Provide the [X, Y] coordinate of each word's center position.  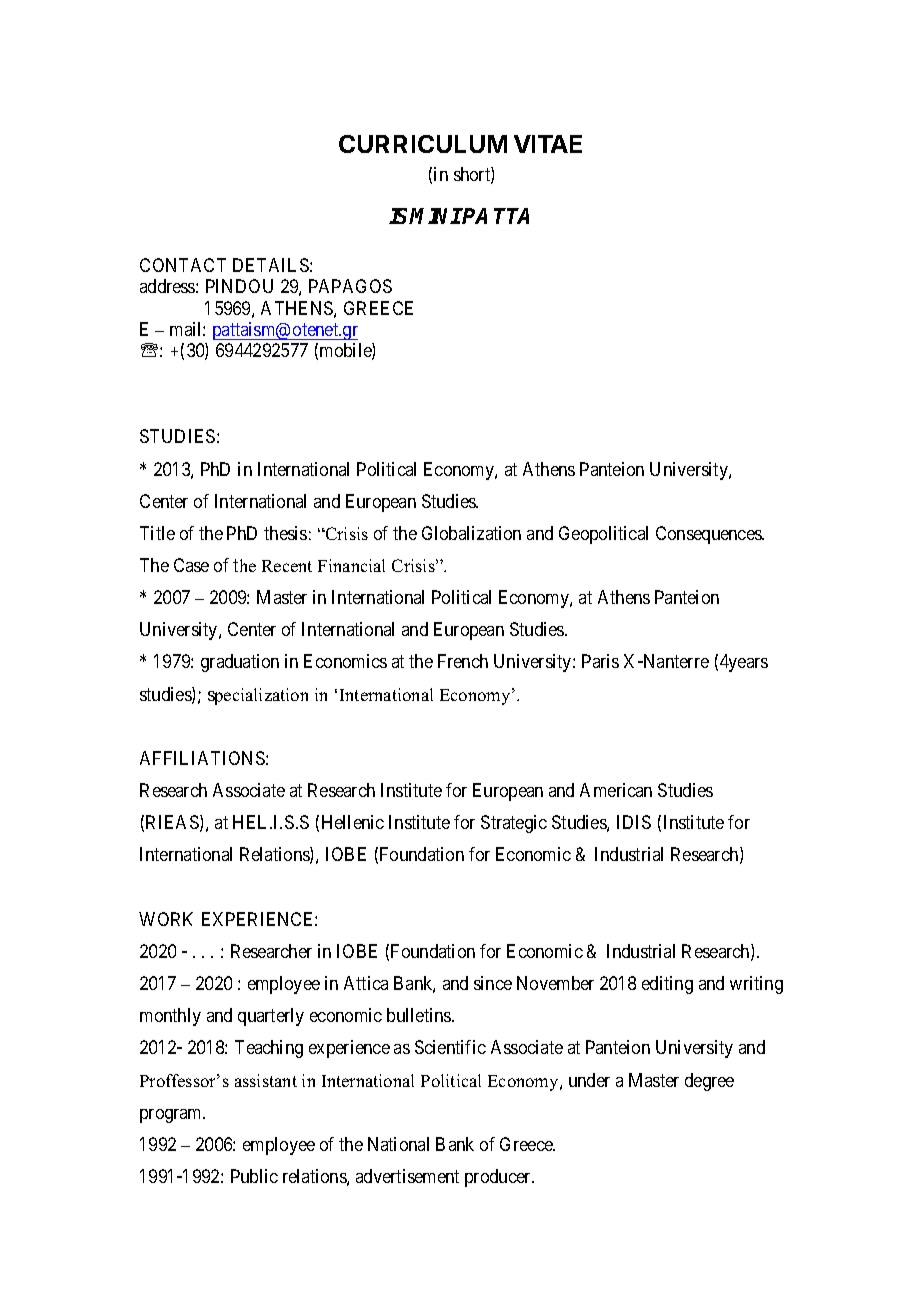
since [493, 983]
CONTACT [183, 265]
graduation [240, 663]
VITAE [548, 144]
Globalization [471, 533]
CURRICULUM [423, 144]
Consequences [709, 535]
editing [667, 985]
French [463, 661]
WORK [166, 919]
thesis [285, 533]
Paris [600, 661]
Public [254, 1176]
